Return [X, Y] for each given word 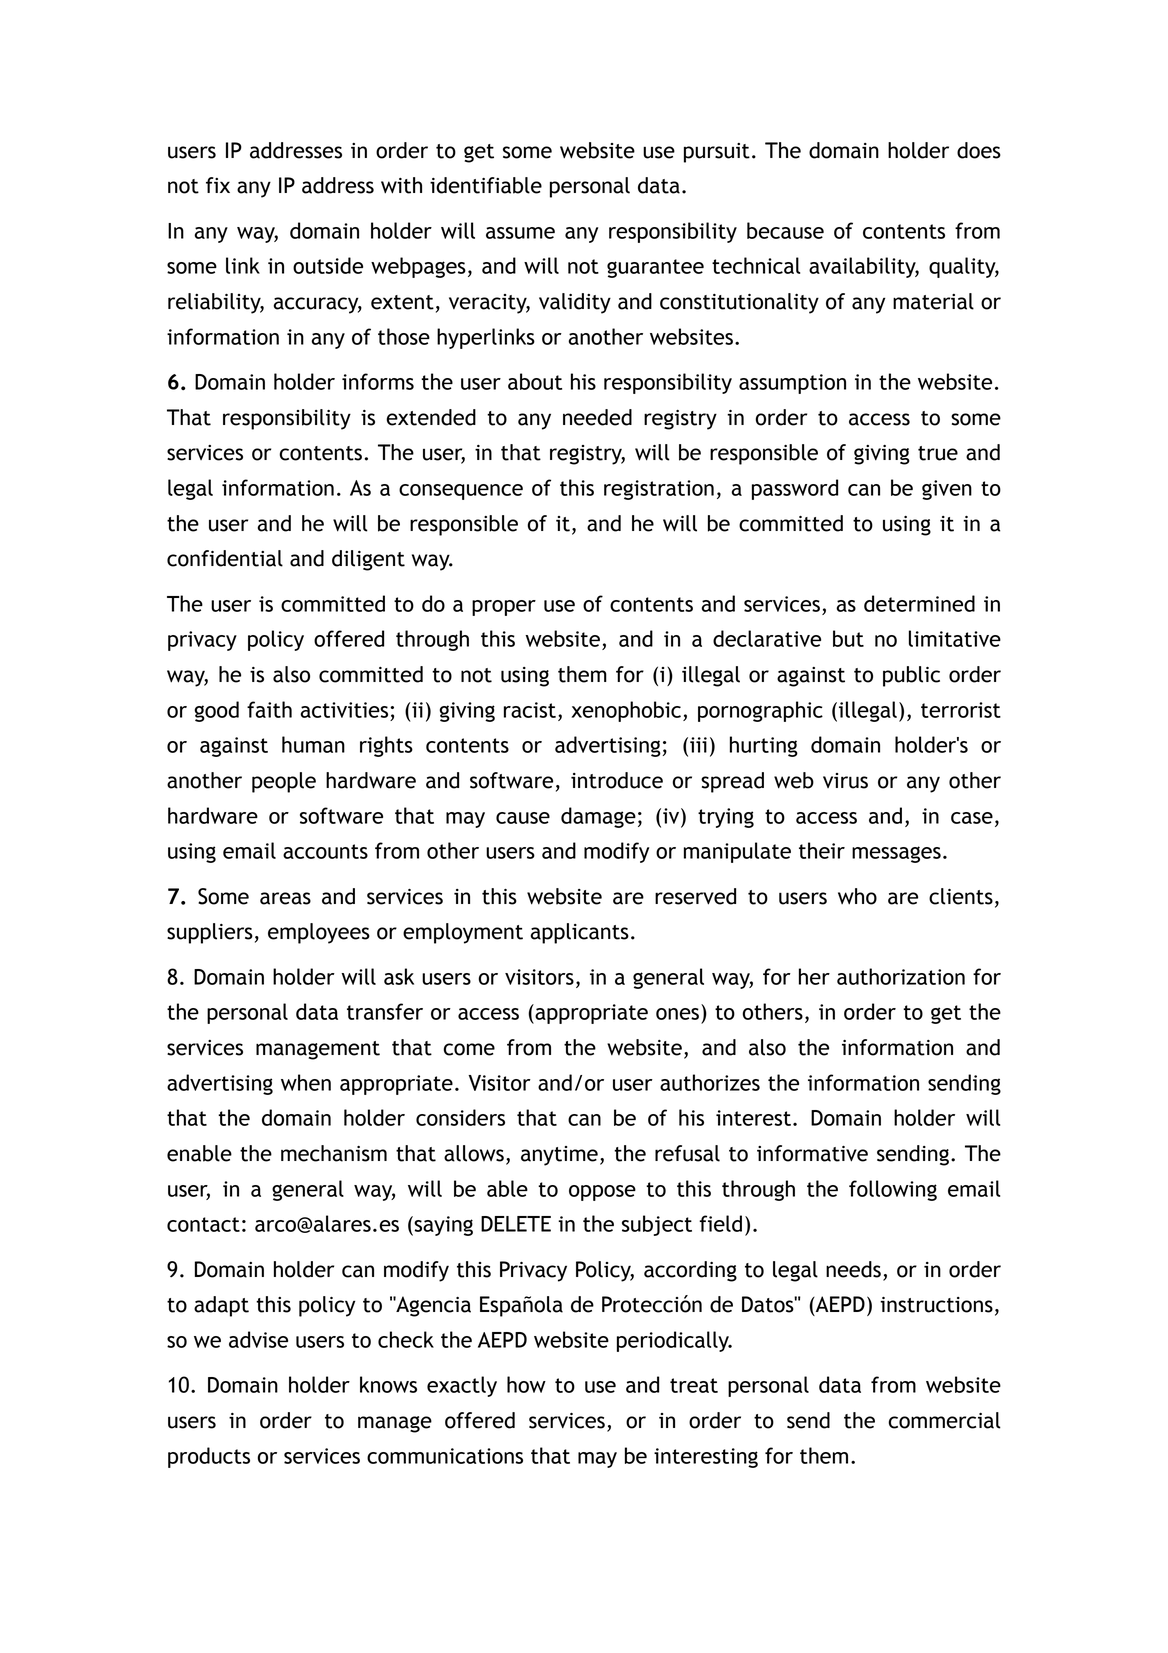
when [306, 1082]
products [209, 1457]
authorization [901, 976]
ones [677, 1014]
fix [218, 185]
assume [520, 233]
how [526, 1384]
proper [504, 608]
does [979, 150]
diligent [368, 560]
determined [919, 603]
